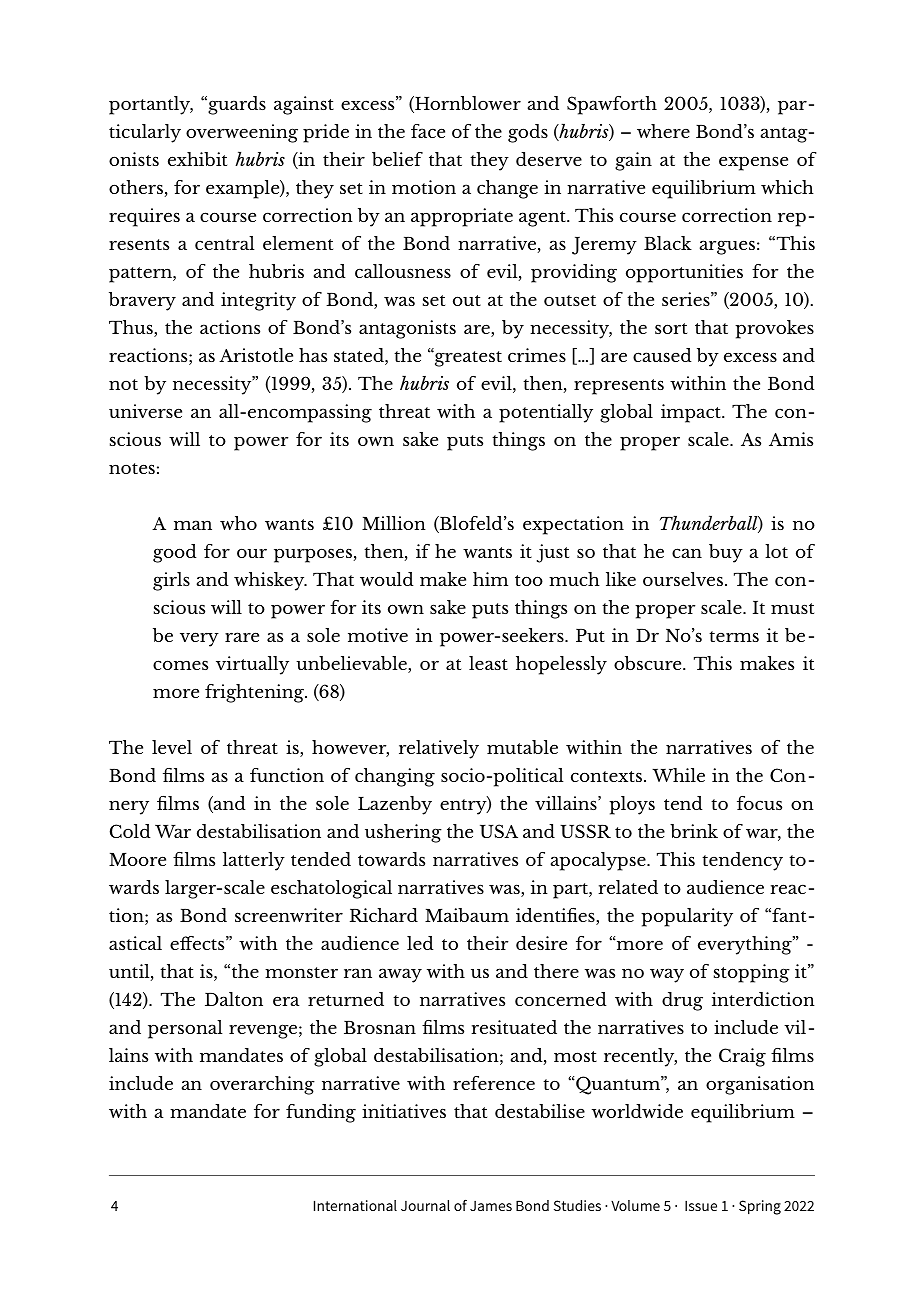 The image size is (924, 1309). I want to click on requires, so click(144, 217).
